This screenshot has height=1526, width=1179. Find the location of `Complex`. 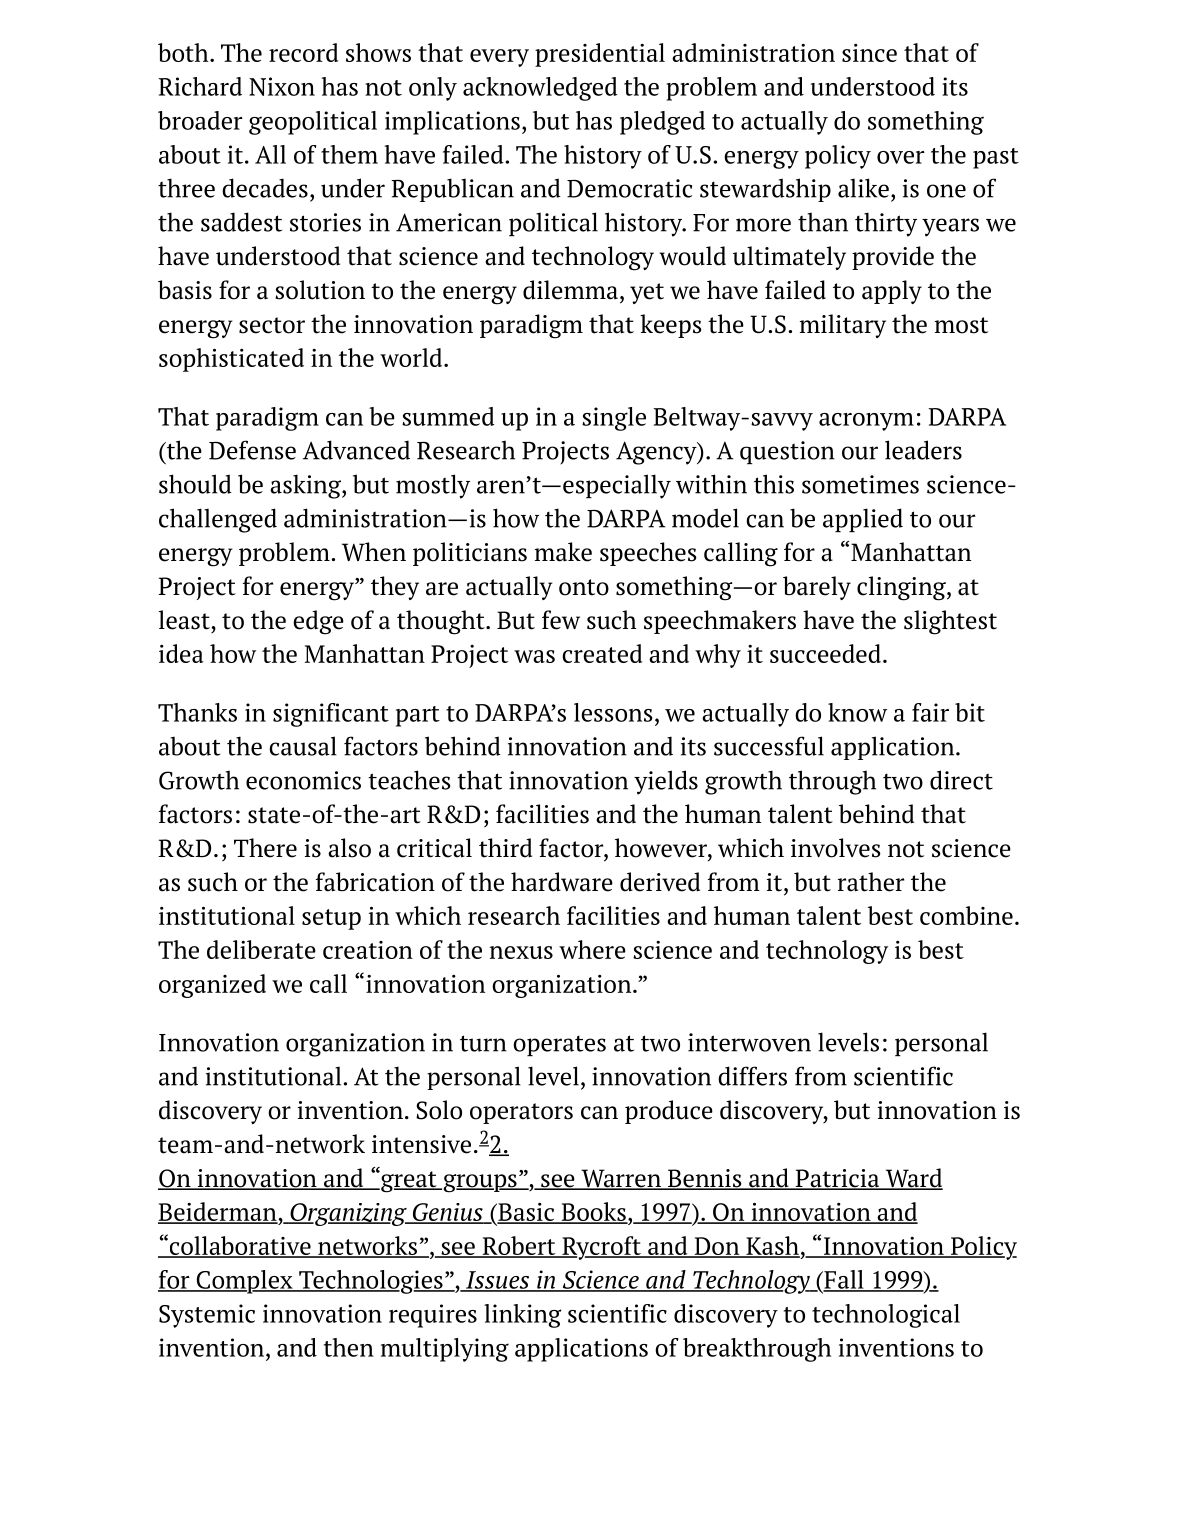

Complex is located at coordinates (244, 1282).
